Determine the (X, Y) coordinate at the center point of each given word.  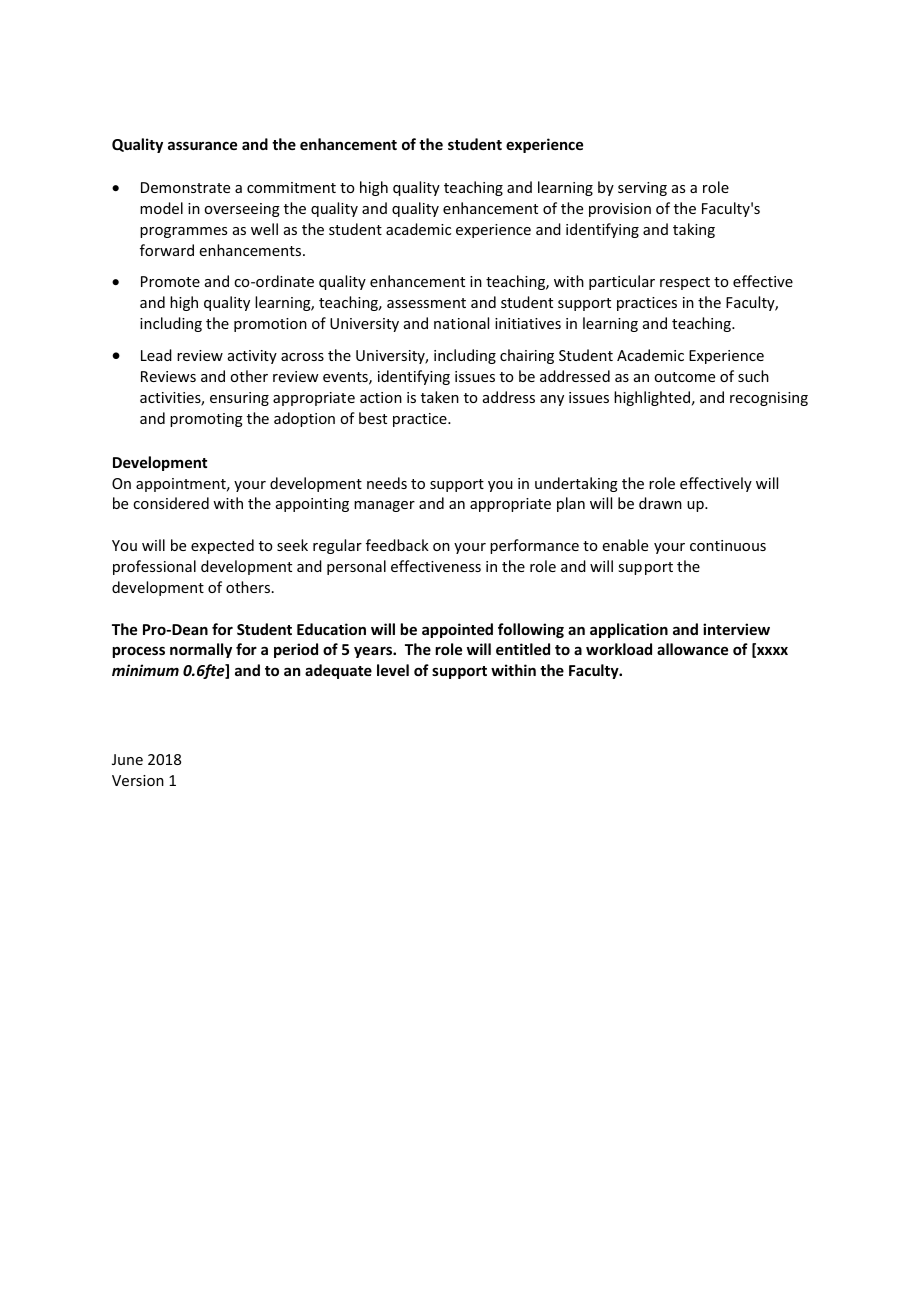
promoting (206, 420)
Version (138, 780)
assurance (202, 145)
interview (736, 629)
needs (387, 483)
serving (642, 189)
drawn (660, 503)
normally (201, 650)
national (461, 323)
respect (685, 283)
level (393, 670)
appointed (457, 630)
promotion (270, 325)
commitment (291, 187)
